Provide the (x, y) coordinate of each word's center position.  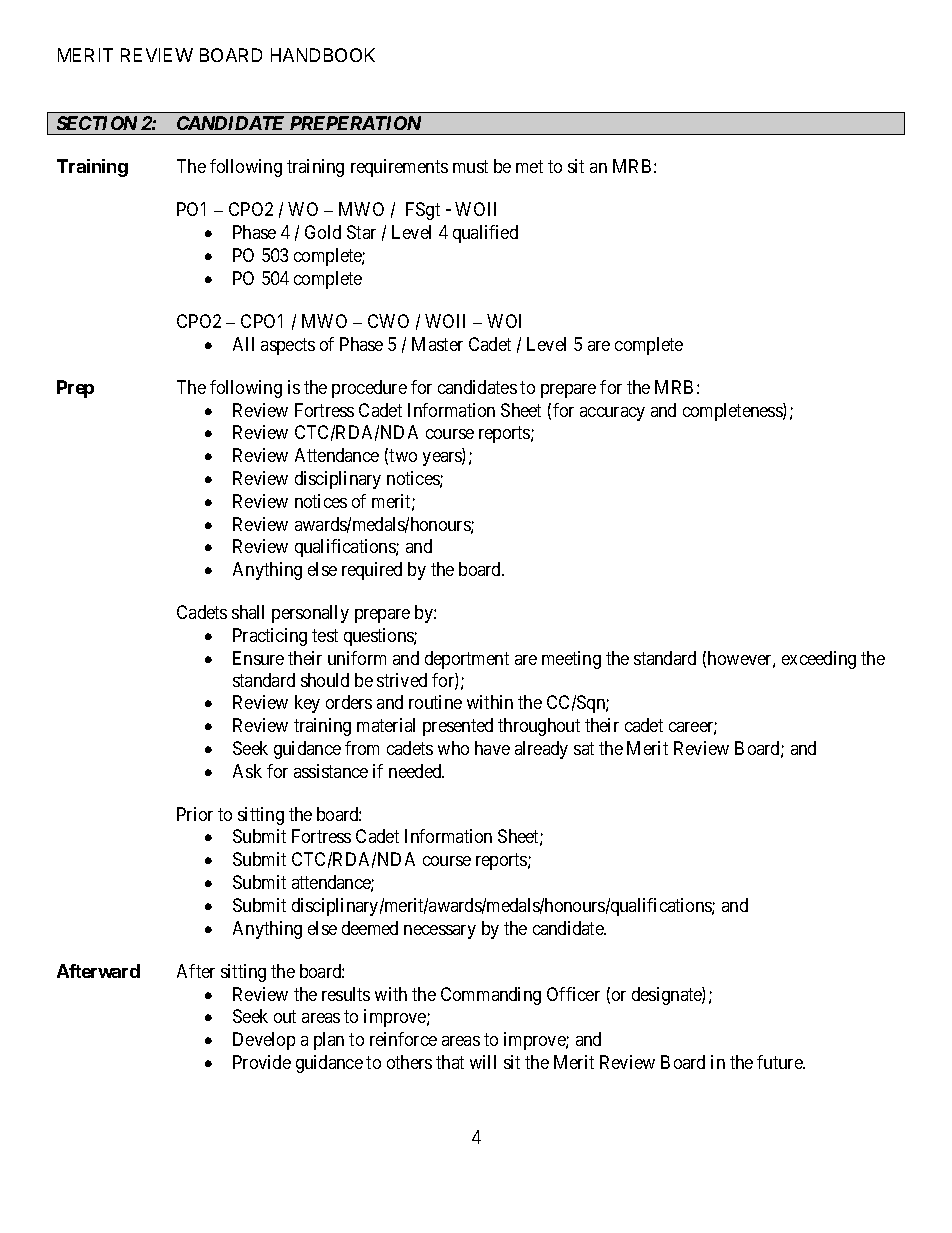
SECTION (97, 123)
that (450, 1062)
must (470, 167)
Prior (195, 814)
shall (248, 612)
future (780, 1062)
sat (584, 748)
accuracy (612, 414)
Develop (264, 1041)
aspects (288, 346)
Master (437, 344)
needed (416, 771)
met (529, 167)
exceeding (819, 660)
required (372, 571)
